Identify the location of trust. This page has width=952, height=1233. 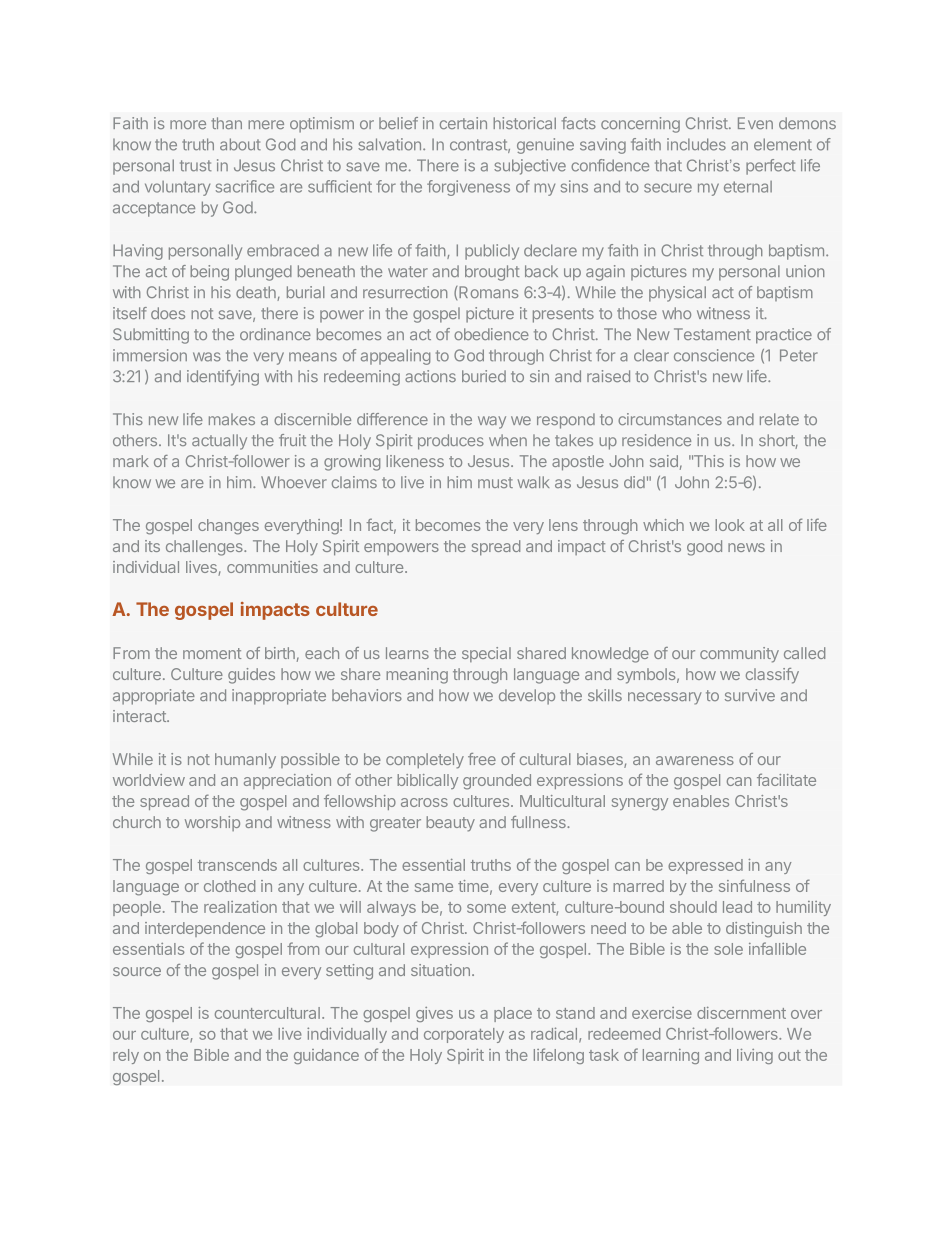
(195, 166).
